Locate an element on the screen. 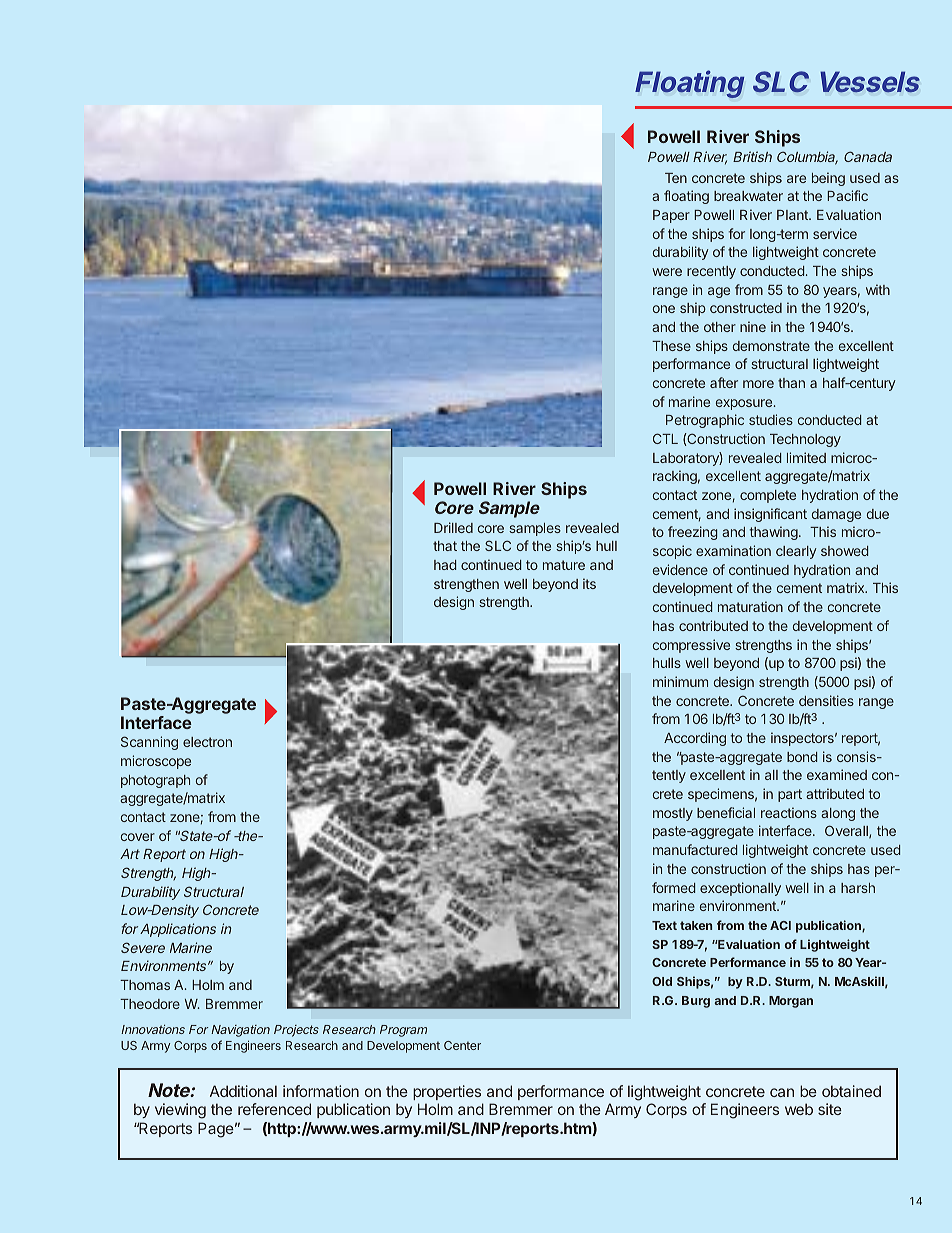 The height and width of the screenshot is (1233, 952). than is located at coordinates (791, 383).
